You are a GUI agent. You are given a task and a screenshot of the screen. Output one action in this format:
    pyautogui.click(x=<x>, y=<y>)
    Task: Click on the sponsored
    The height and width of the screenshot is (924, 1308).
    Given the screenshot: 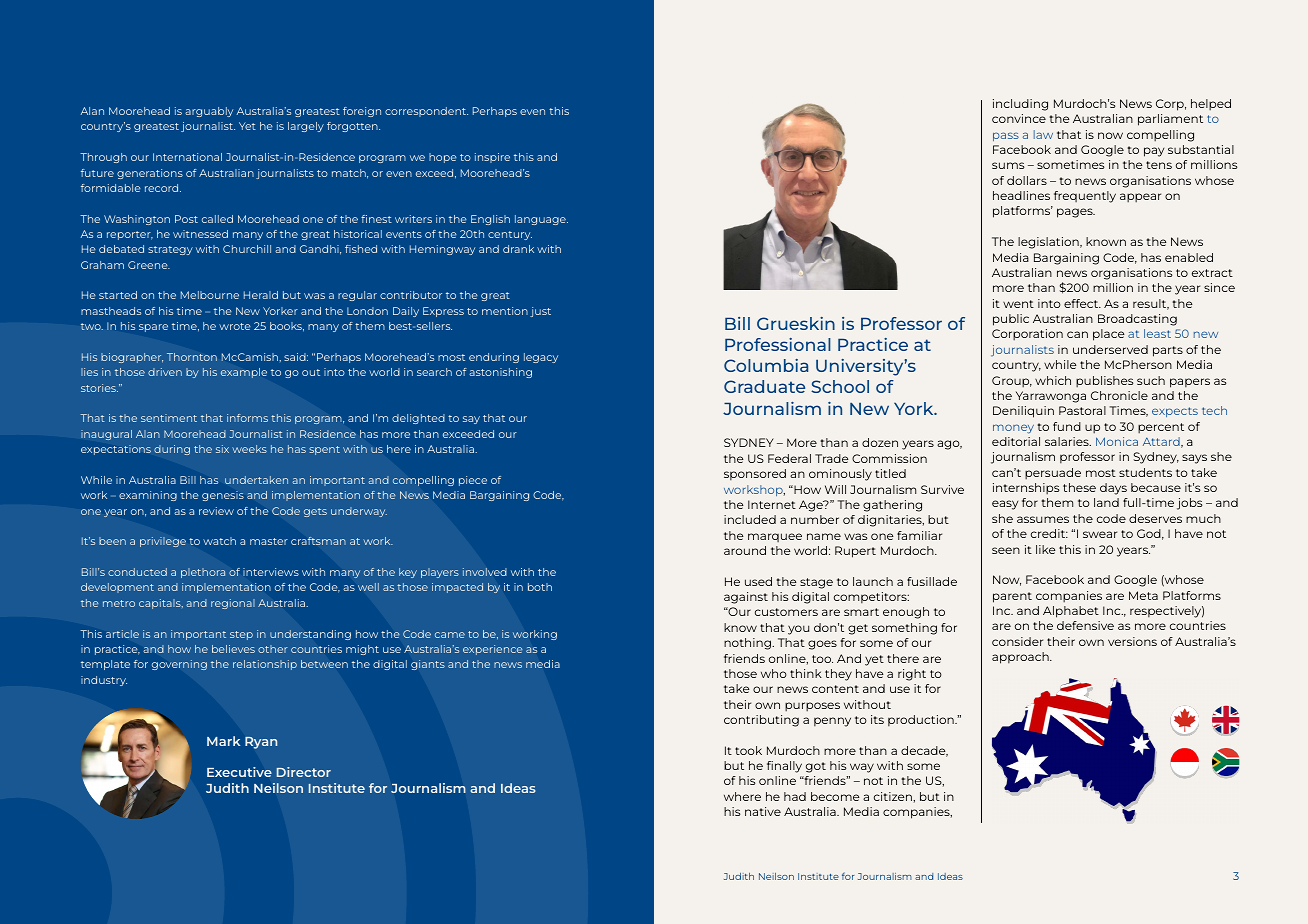 What is the action you would take?
    pyautogui.click(x=755, y=474)
